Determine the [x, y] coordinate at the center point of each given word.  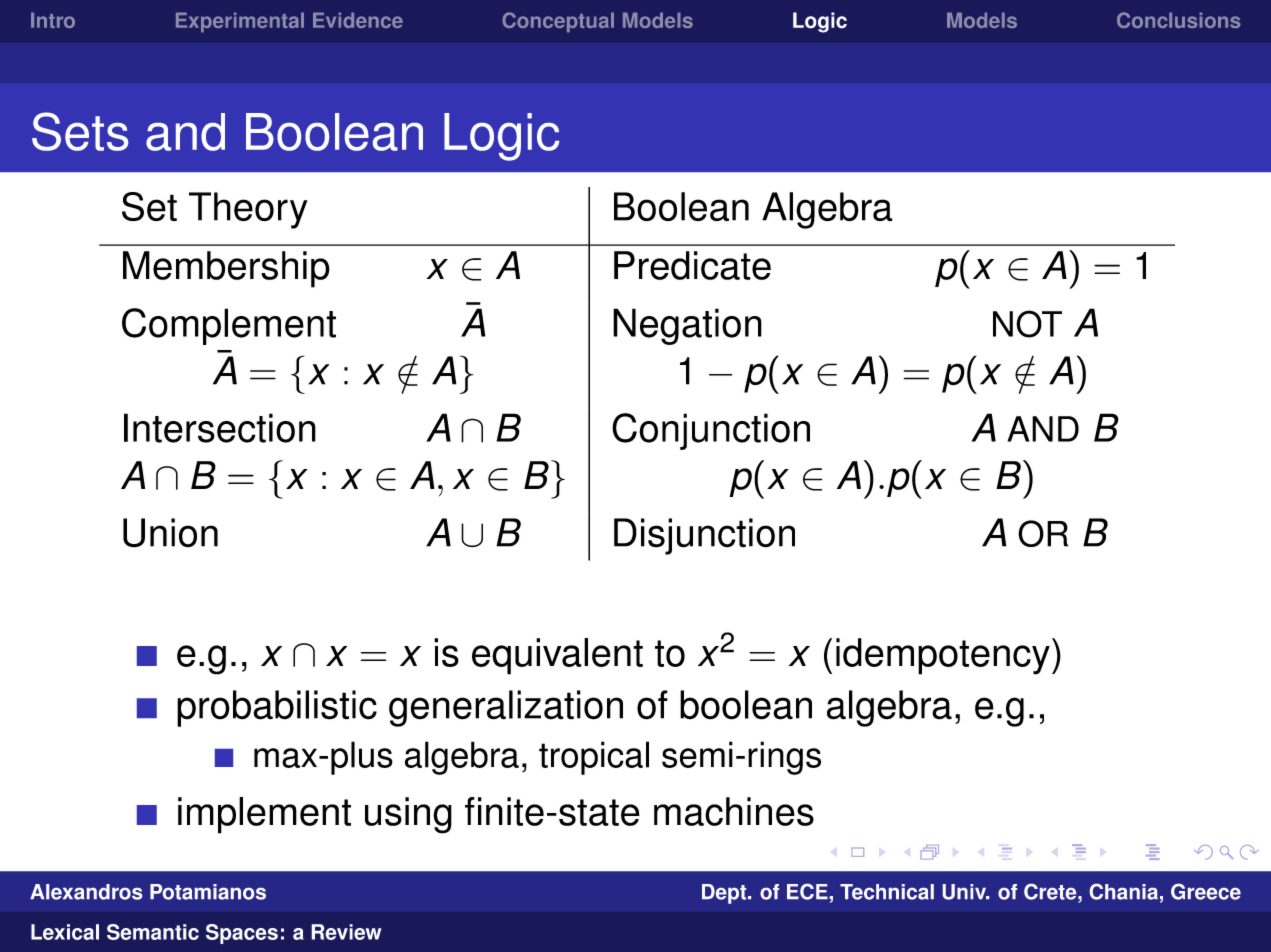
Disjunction [704, 536]
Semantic [153, 932]
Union [170, 533]
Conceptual [558, 22]
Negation [687, 326]
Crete [1051, 892]
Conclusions [1179, 20]
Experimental [240, 22]
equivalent [557, 656]
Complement [229, 326]
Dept [725, 894]
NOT [1027, 324]
